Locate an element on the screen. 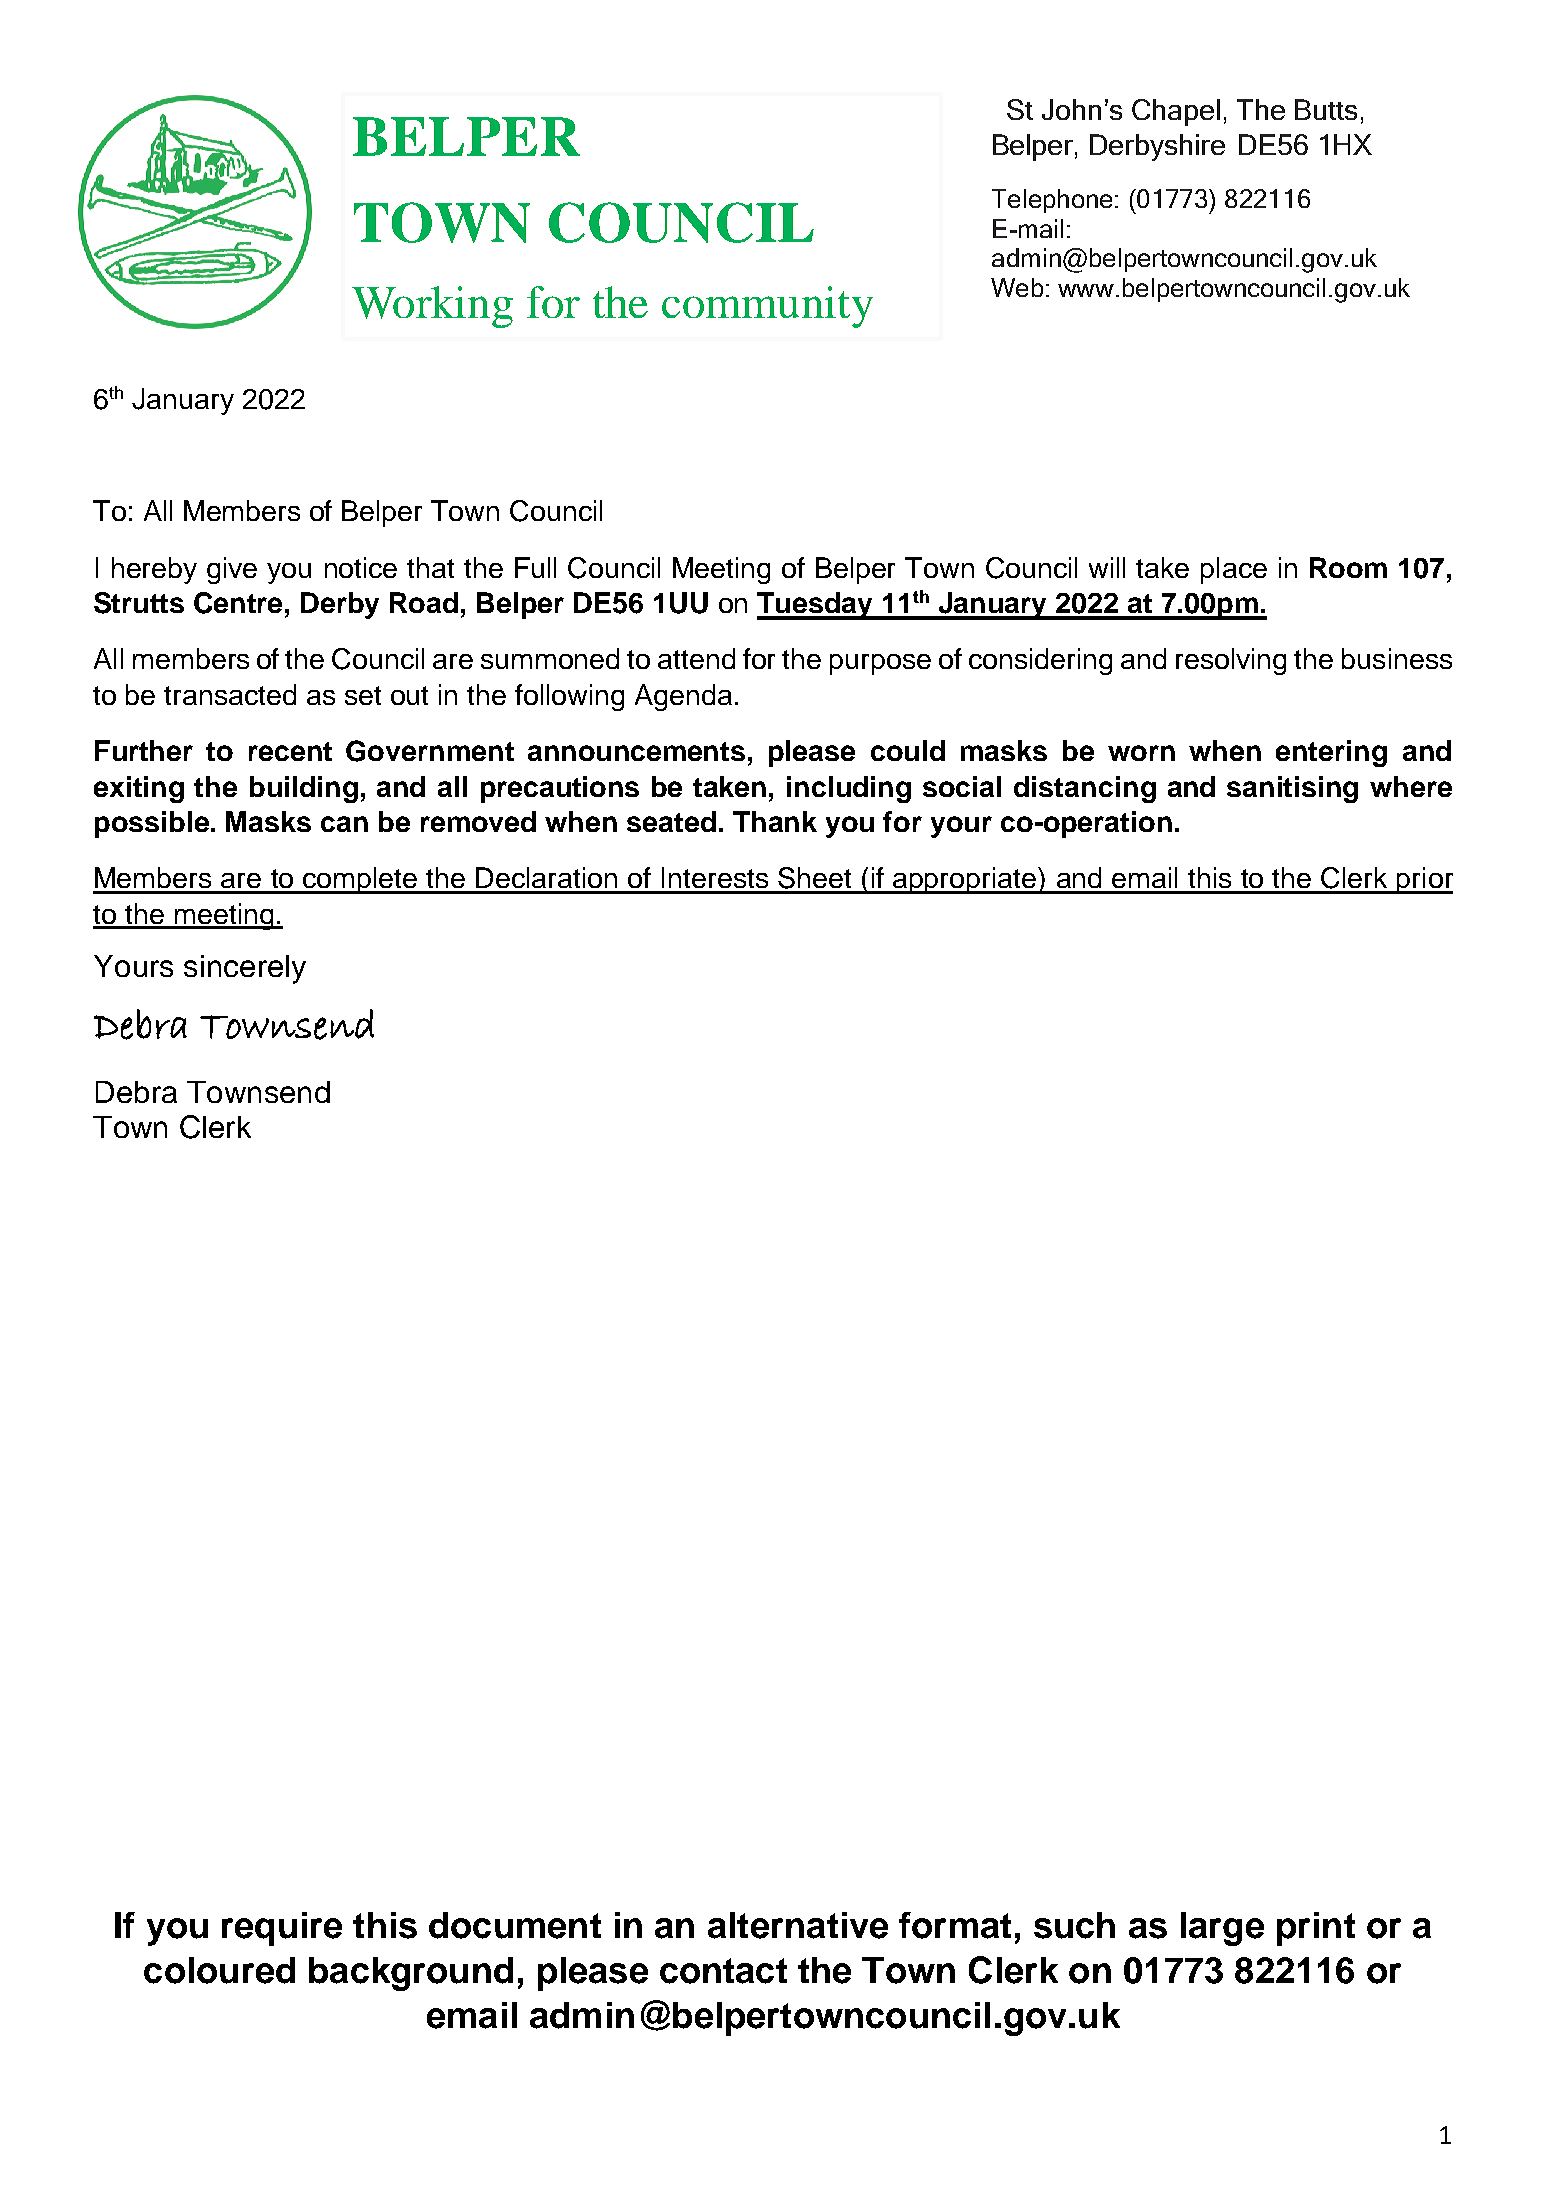 This screenshot has height=2186, width=1546. alternative is located at coordinates (798, 1925).
